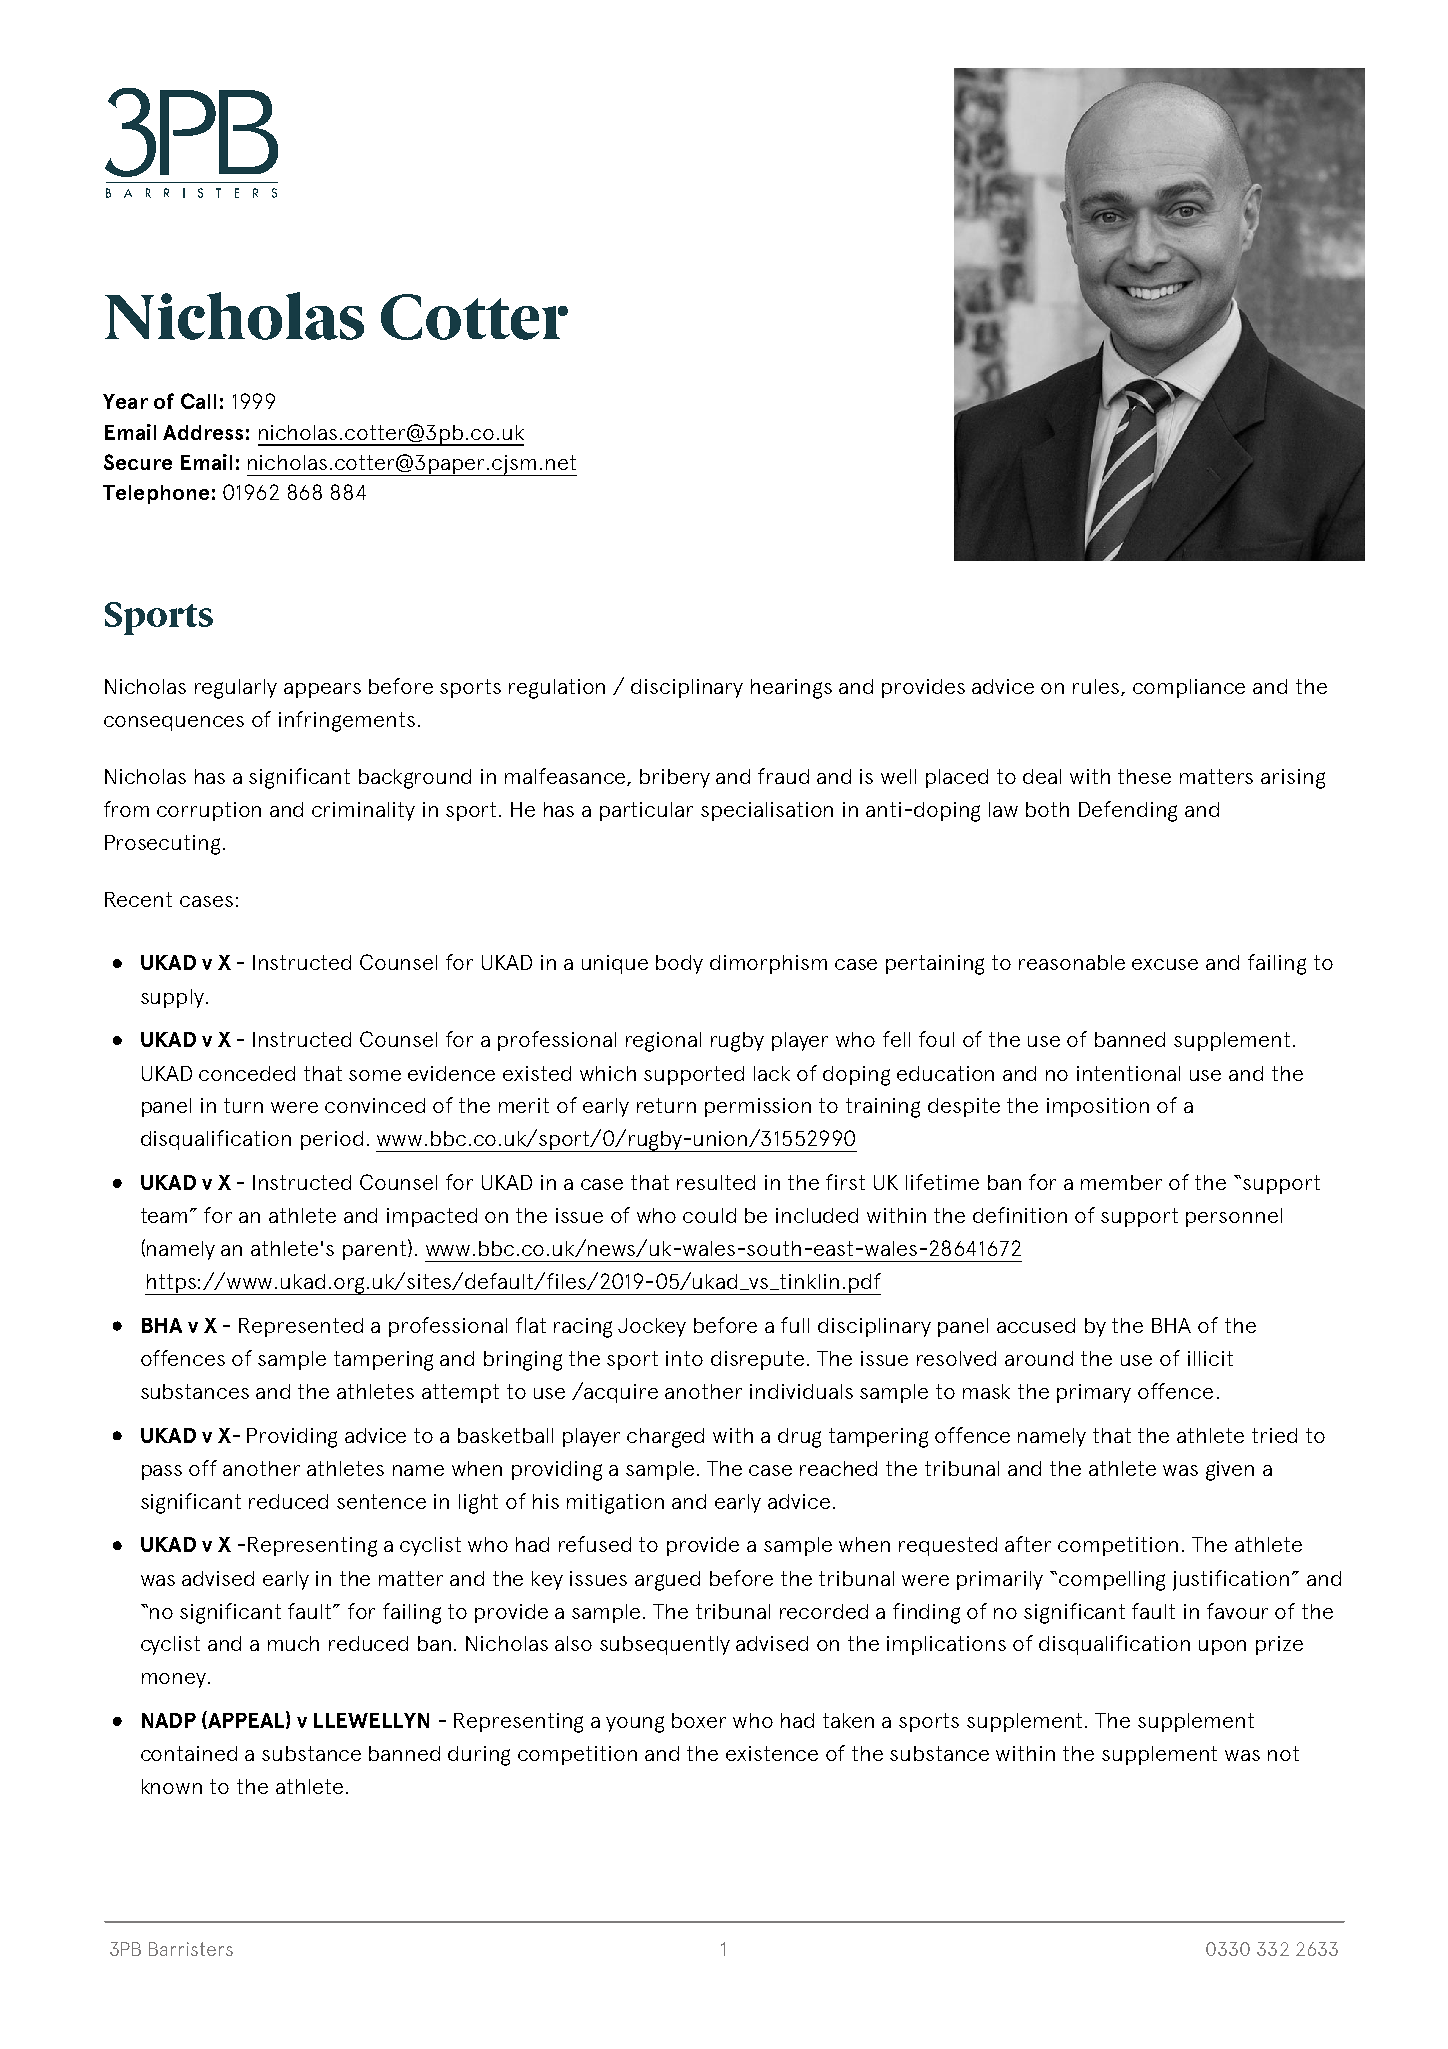 The height and width of the page is (2049, 1448). What do you see at coordinates (301, 1327) in the page?
I see `Represented` at bounding box center [301, 1327].
